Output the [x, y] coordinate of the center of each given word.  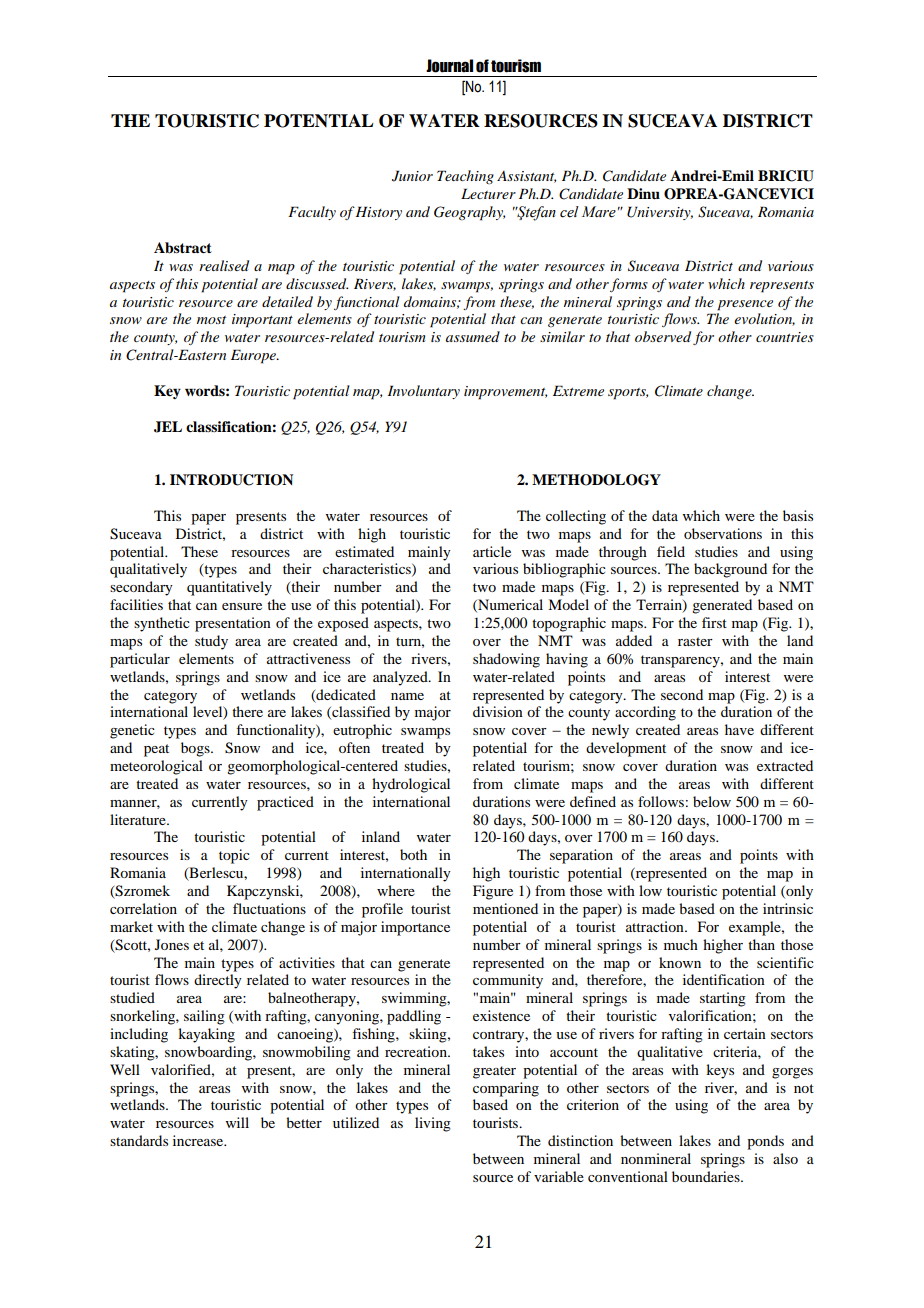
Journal [449, 66]
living [433, 1124]
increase [199, 1140]
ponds [765, 1142]
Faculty [312, 213]
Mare [599, 212]
